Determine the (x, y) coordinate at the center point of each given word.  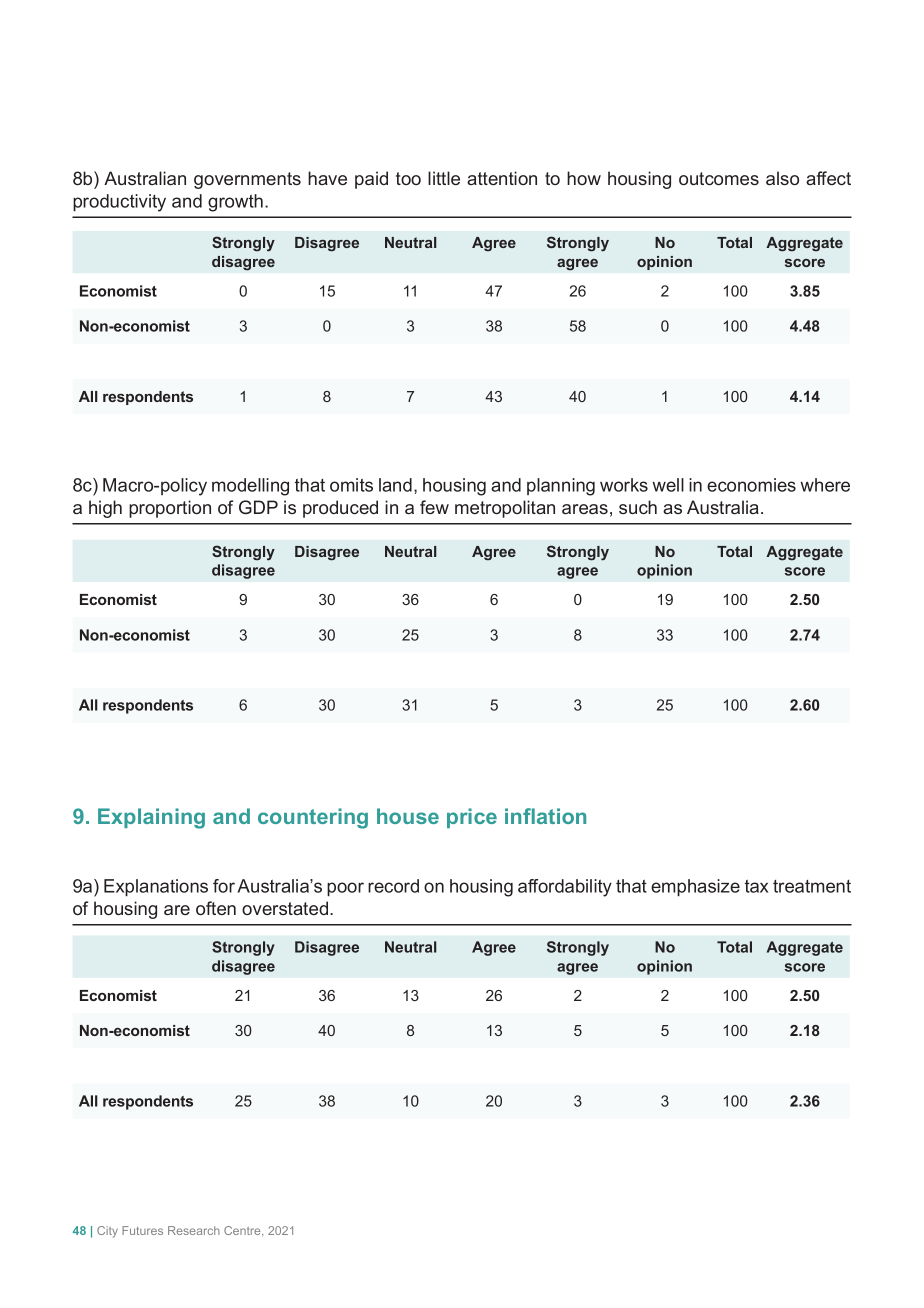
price (472, 818)
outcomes (719, 178)
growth (235, 203)
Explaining (151, 818)
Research (194, 1230)
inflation (545, 816)
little (444, 178)
